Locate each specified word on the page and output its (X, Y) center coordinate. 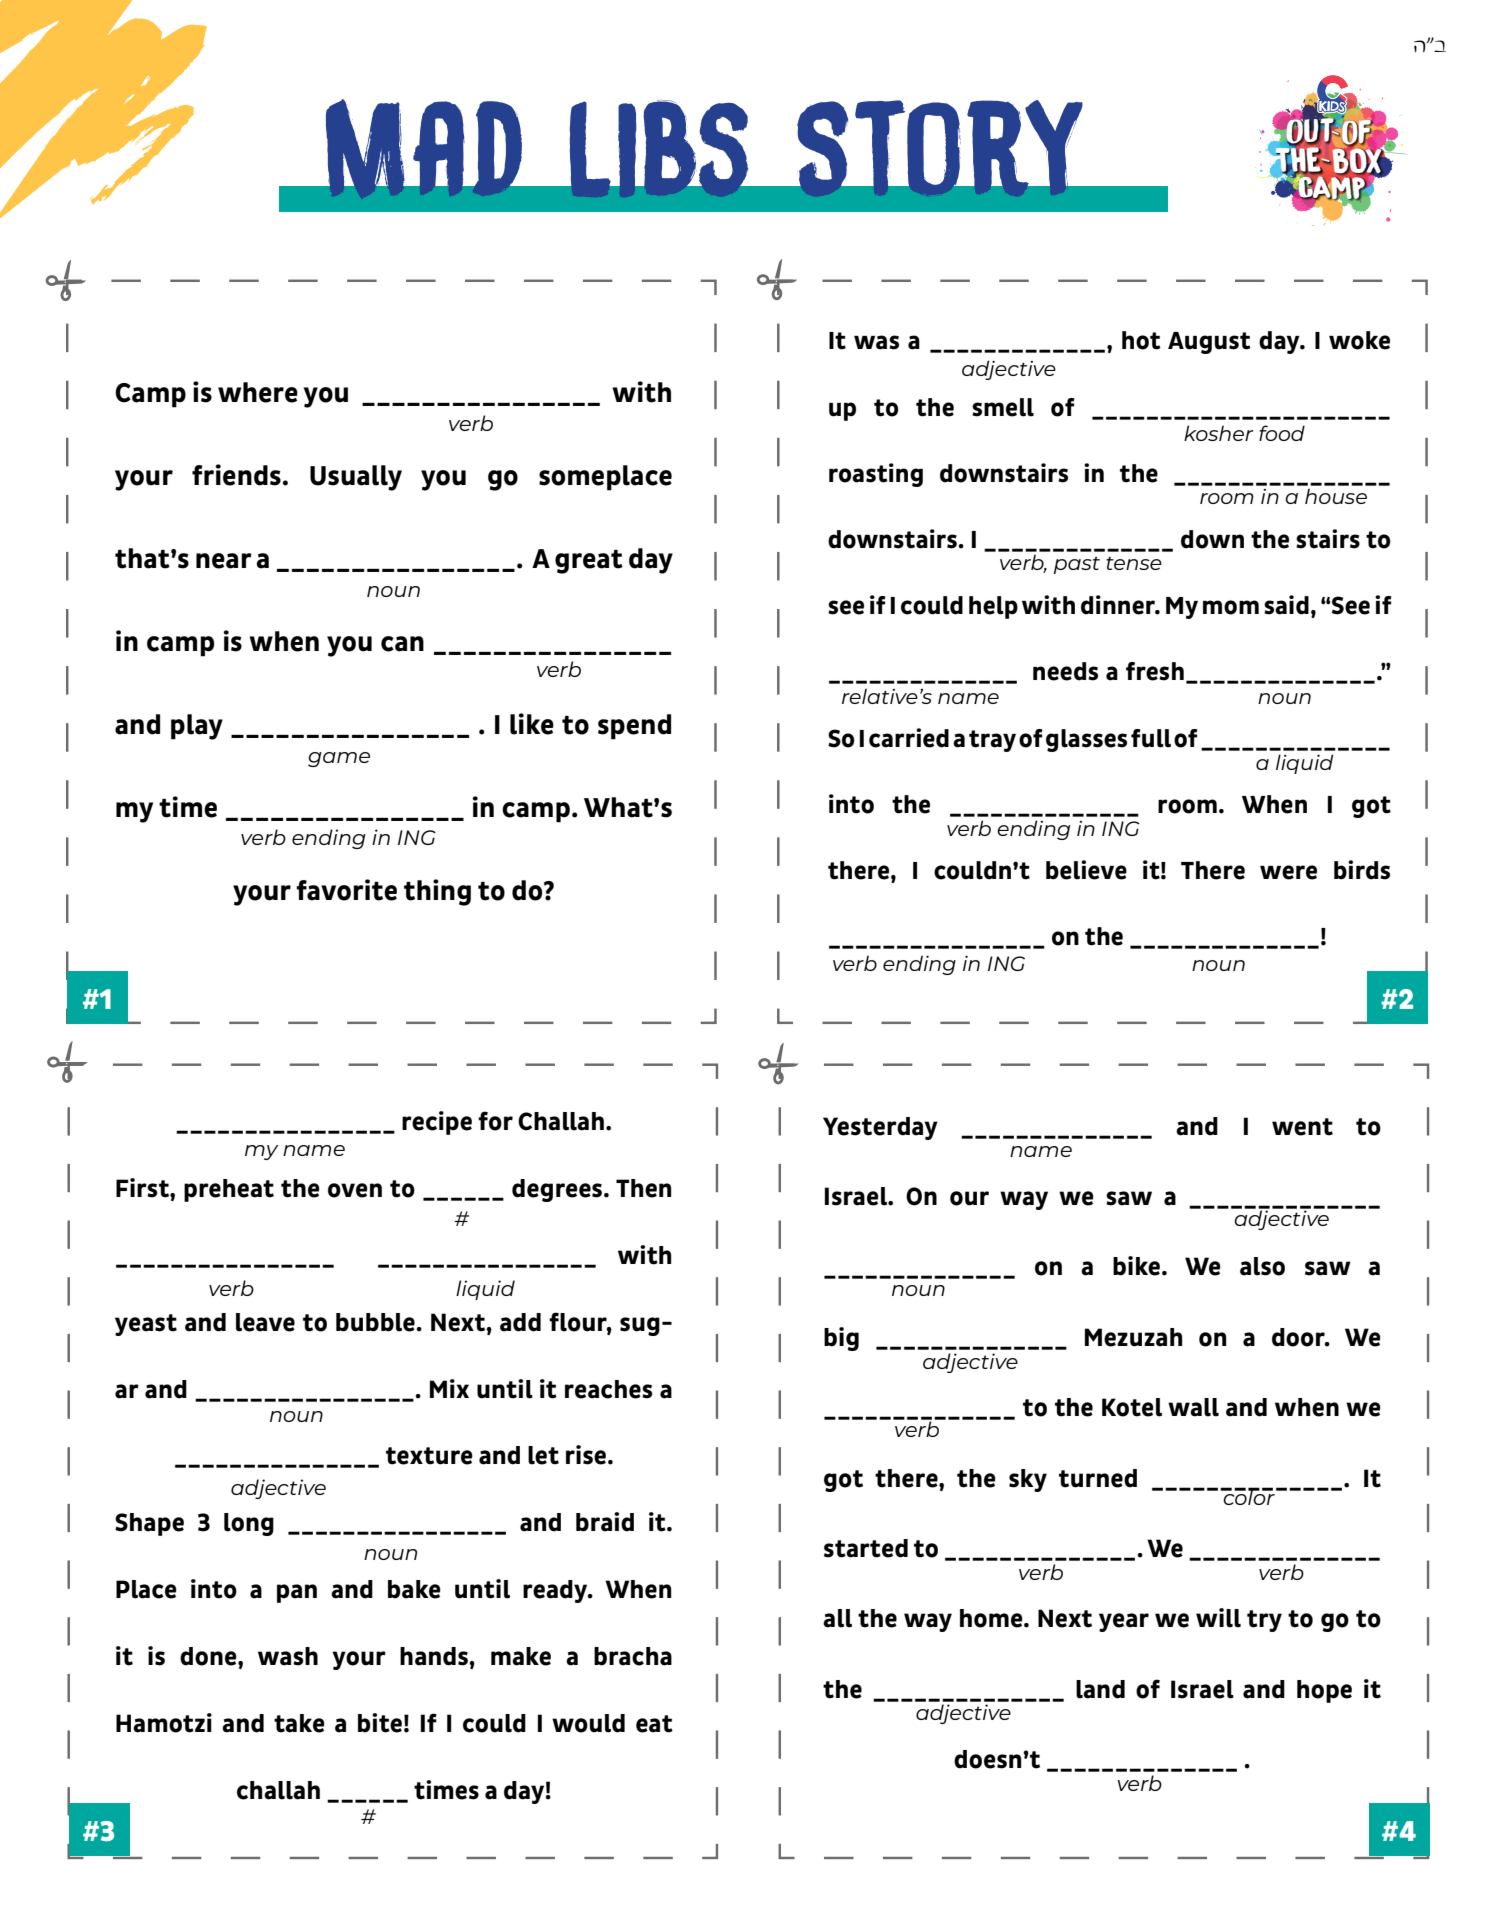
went (1302, 1127)
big (841, 1339)
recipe (437, 1123)
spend (634, 727)
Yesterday (880, 1128)
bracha (633, 1656)
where (258, 392)
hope (1324, 1691)
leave (265, 1322)
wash (288, 1656)
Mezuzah (1134, 1337)
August (1209, 343)
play (197, 727)
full (1151, 738)
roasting (876, 475)
